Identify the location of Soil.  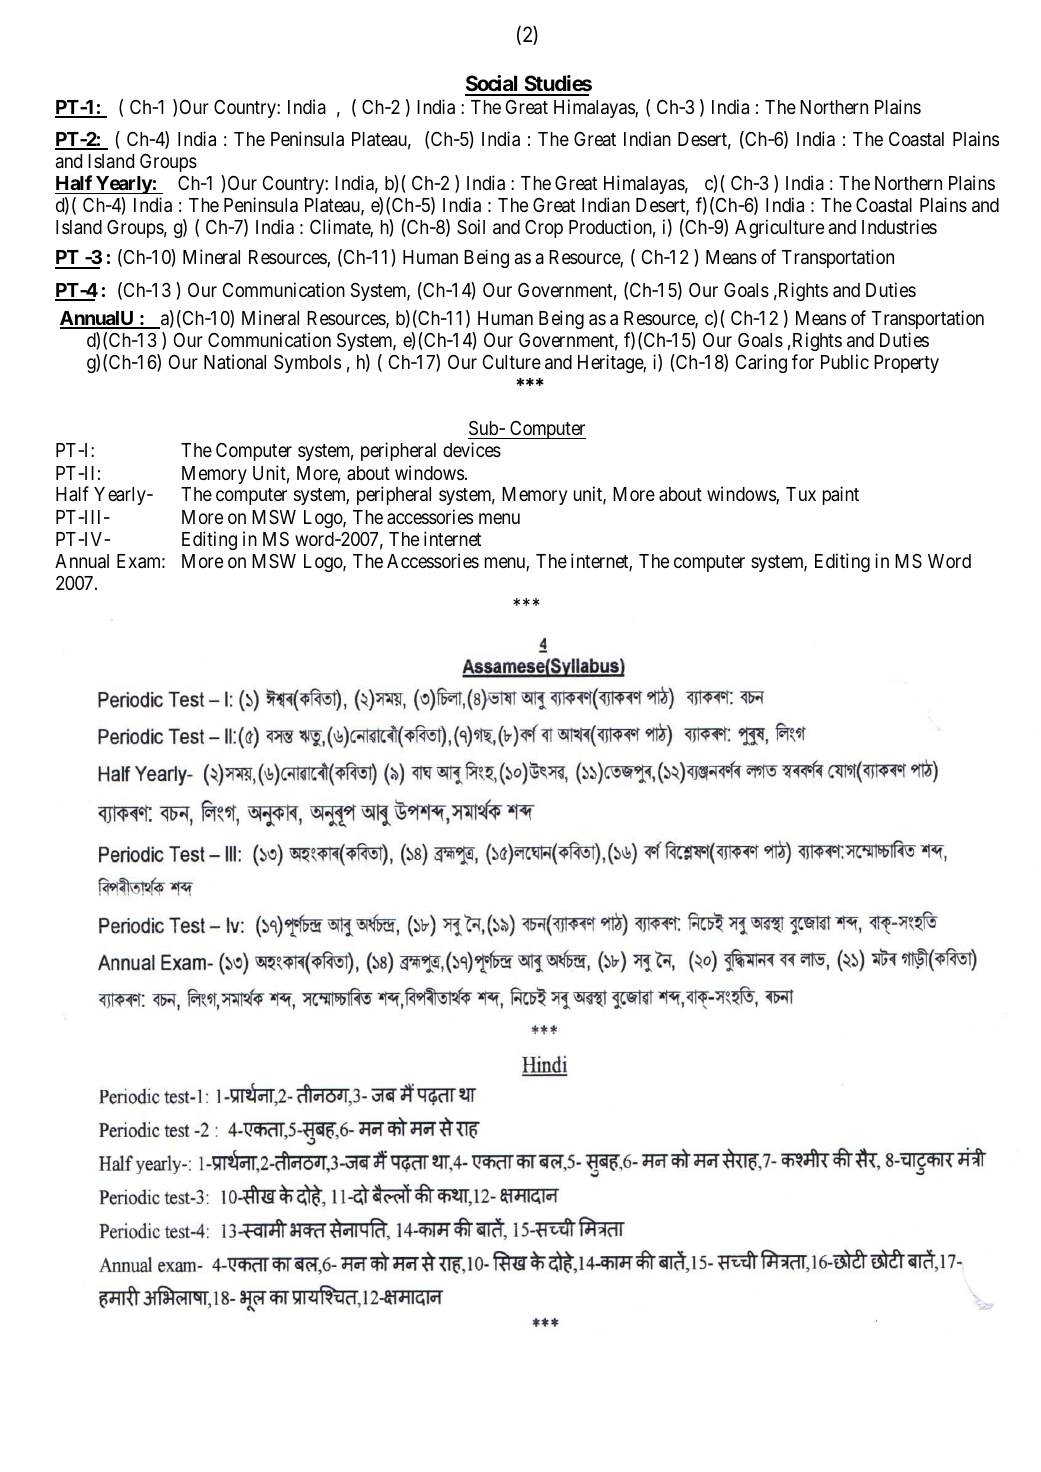
(471, 226).
